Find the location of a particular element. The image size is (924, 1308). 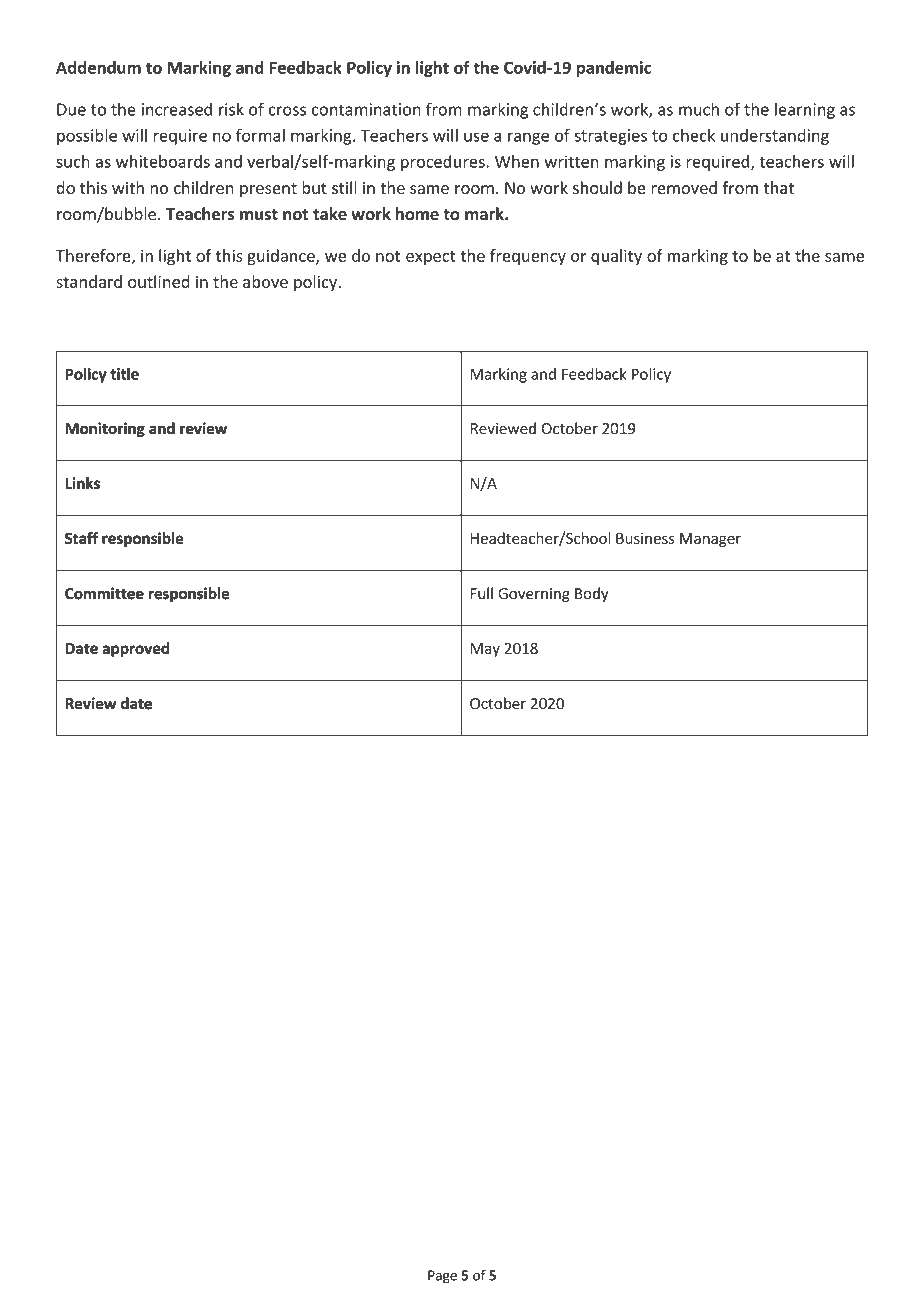

increased is located at coordinates (177, 109).
